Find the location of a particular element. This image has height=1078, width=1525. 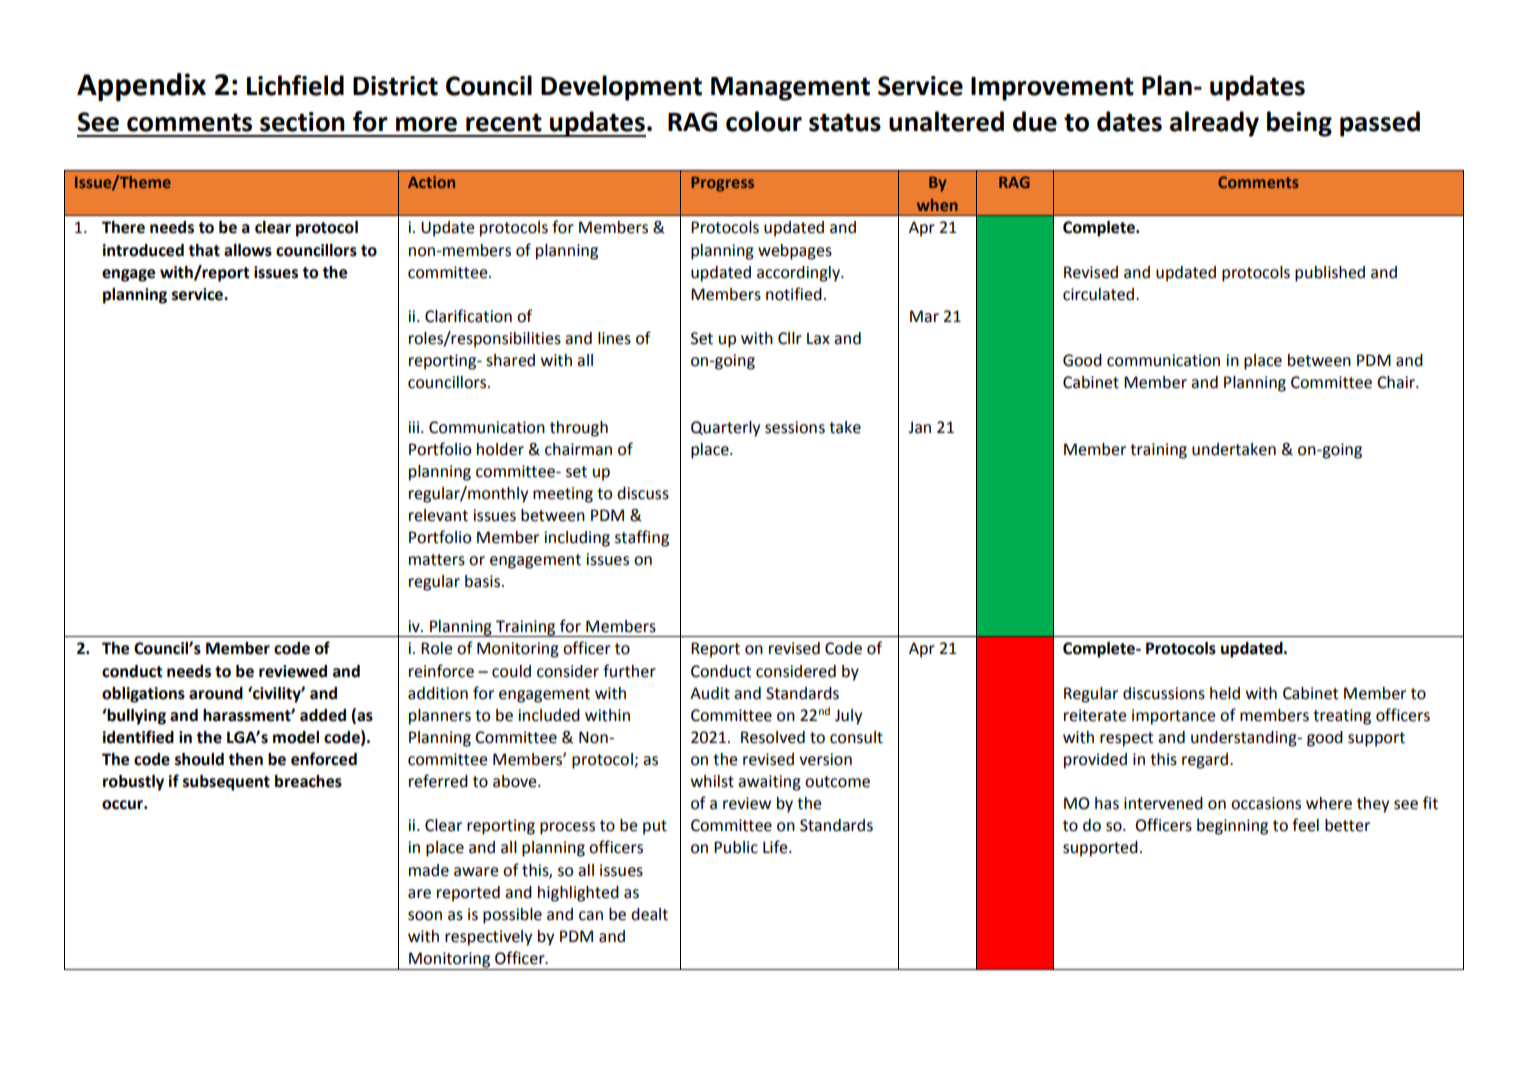

colour is located at coordinates (764, 121).
